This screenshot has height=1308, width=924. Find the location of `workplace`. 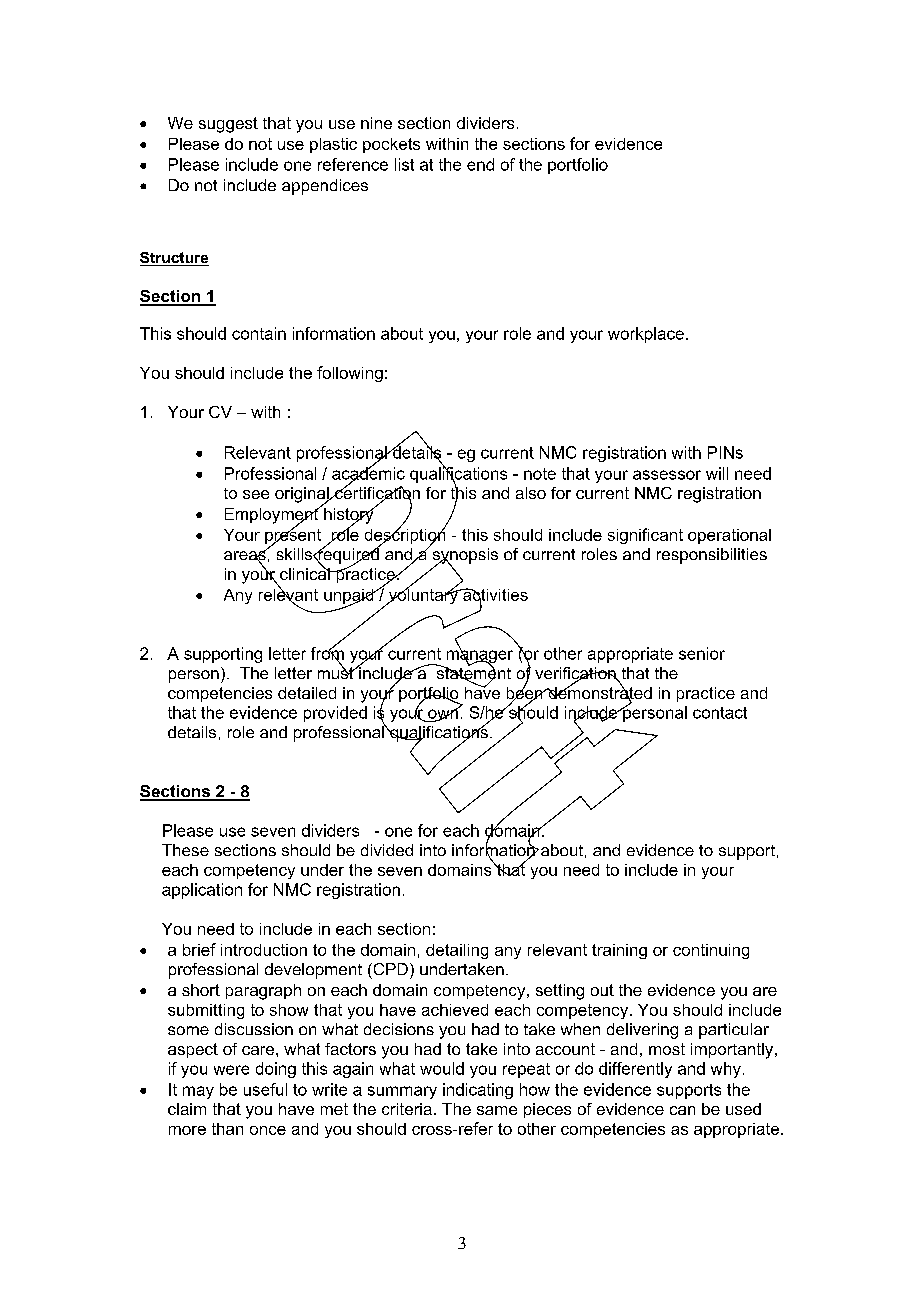

workplace is located at coordinates (646, 335).
